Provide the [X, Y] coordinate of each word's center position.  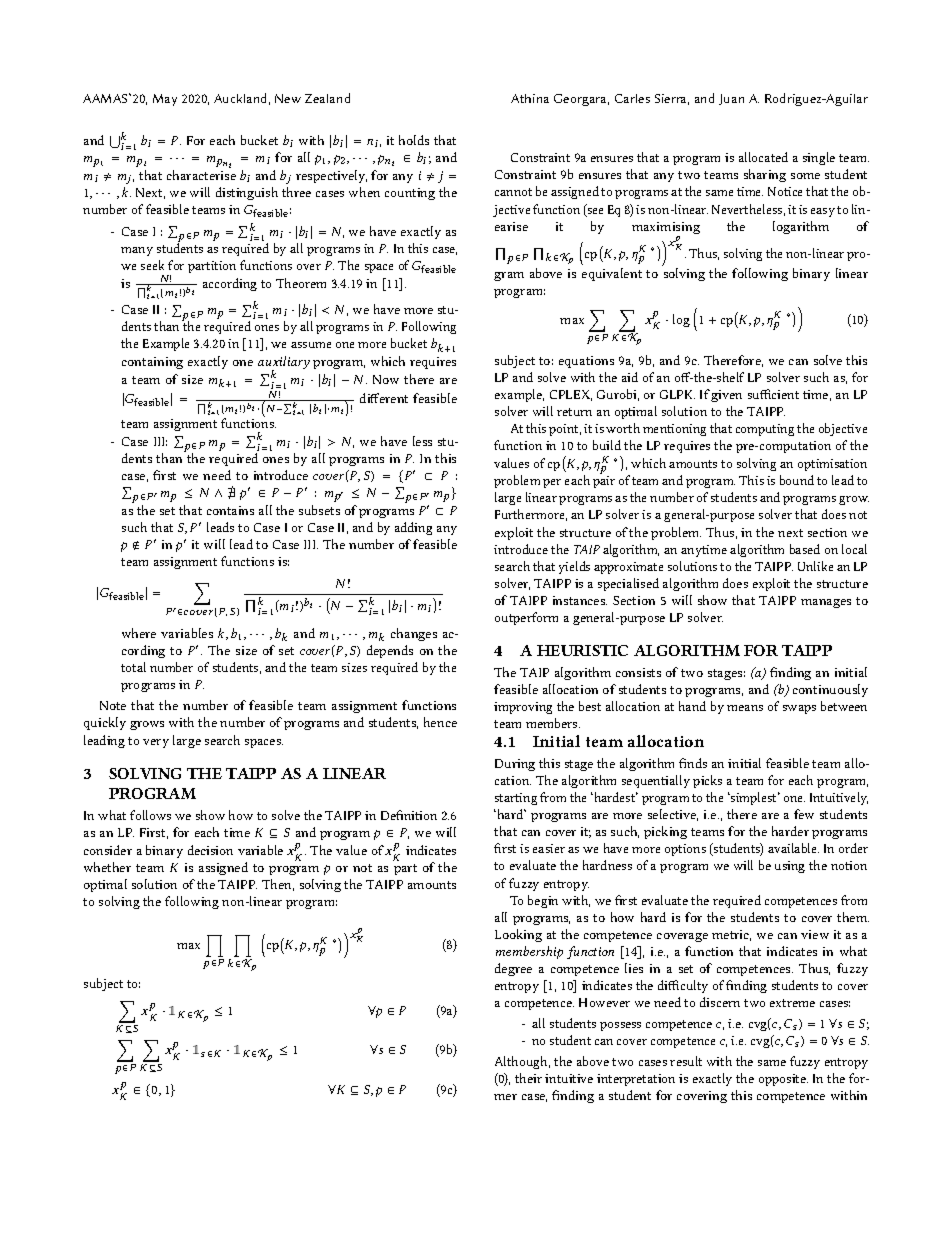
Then [278, 885]
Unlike [815, 566]
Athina [530, 98]
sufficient [773, 394]
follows [150, 815]
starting [516, 799]
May [165, 100]
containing [152, 363]
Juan [731, 99]
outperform [526, 618]
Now [386, 379]
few [804, 814]
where [139, 633]
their [528, 1078]
